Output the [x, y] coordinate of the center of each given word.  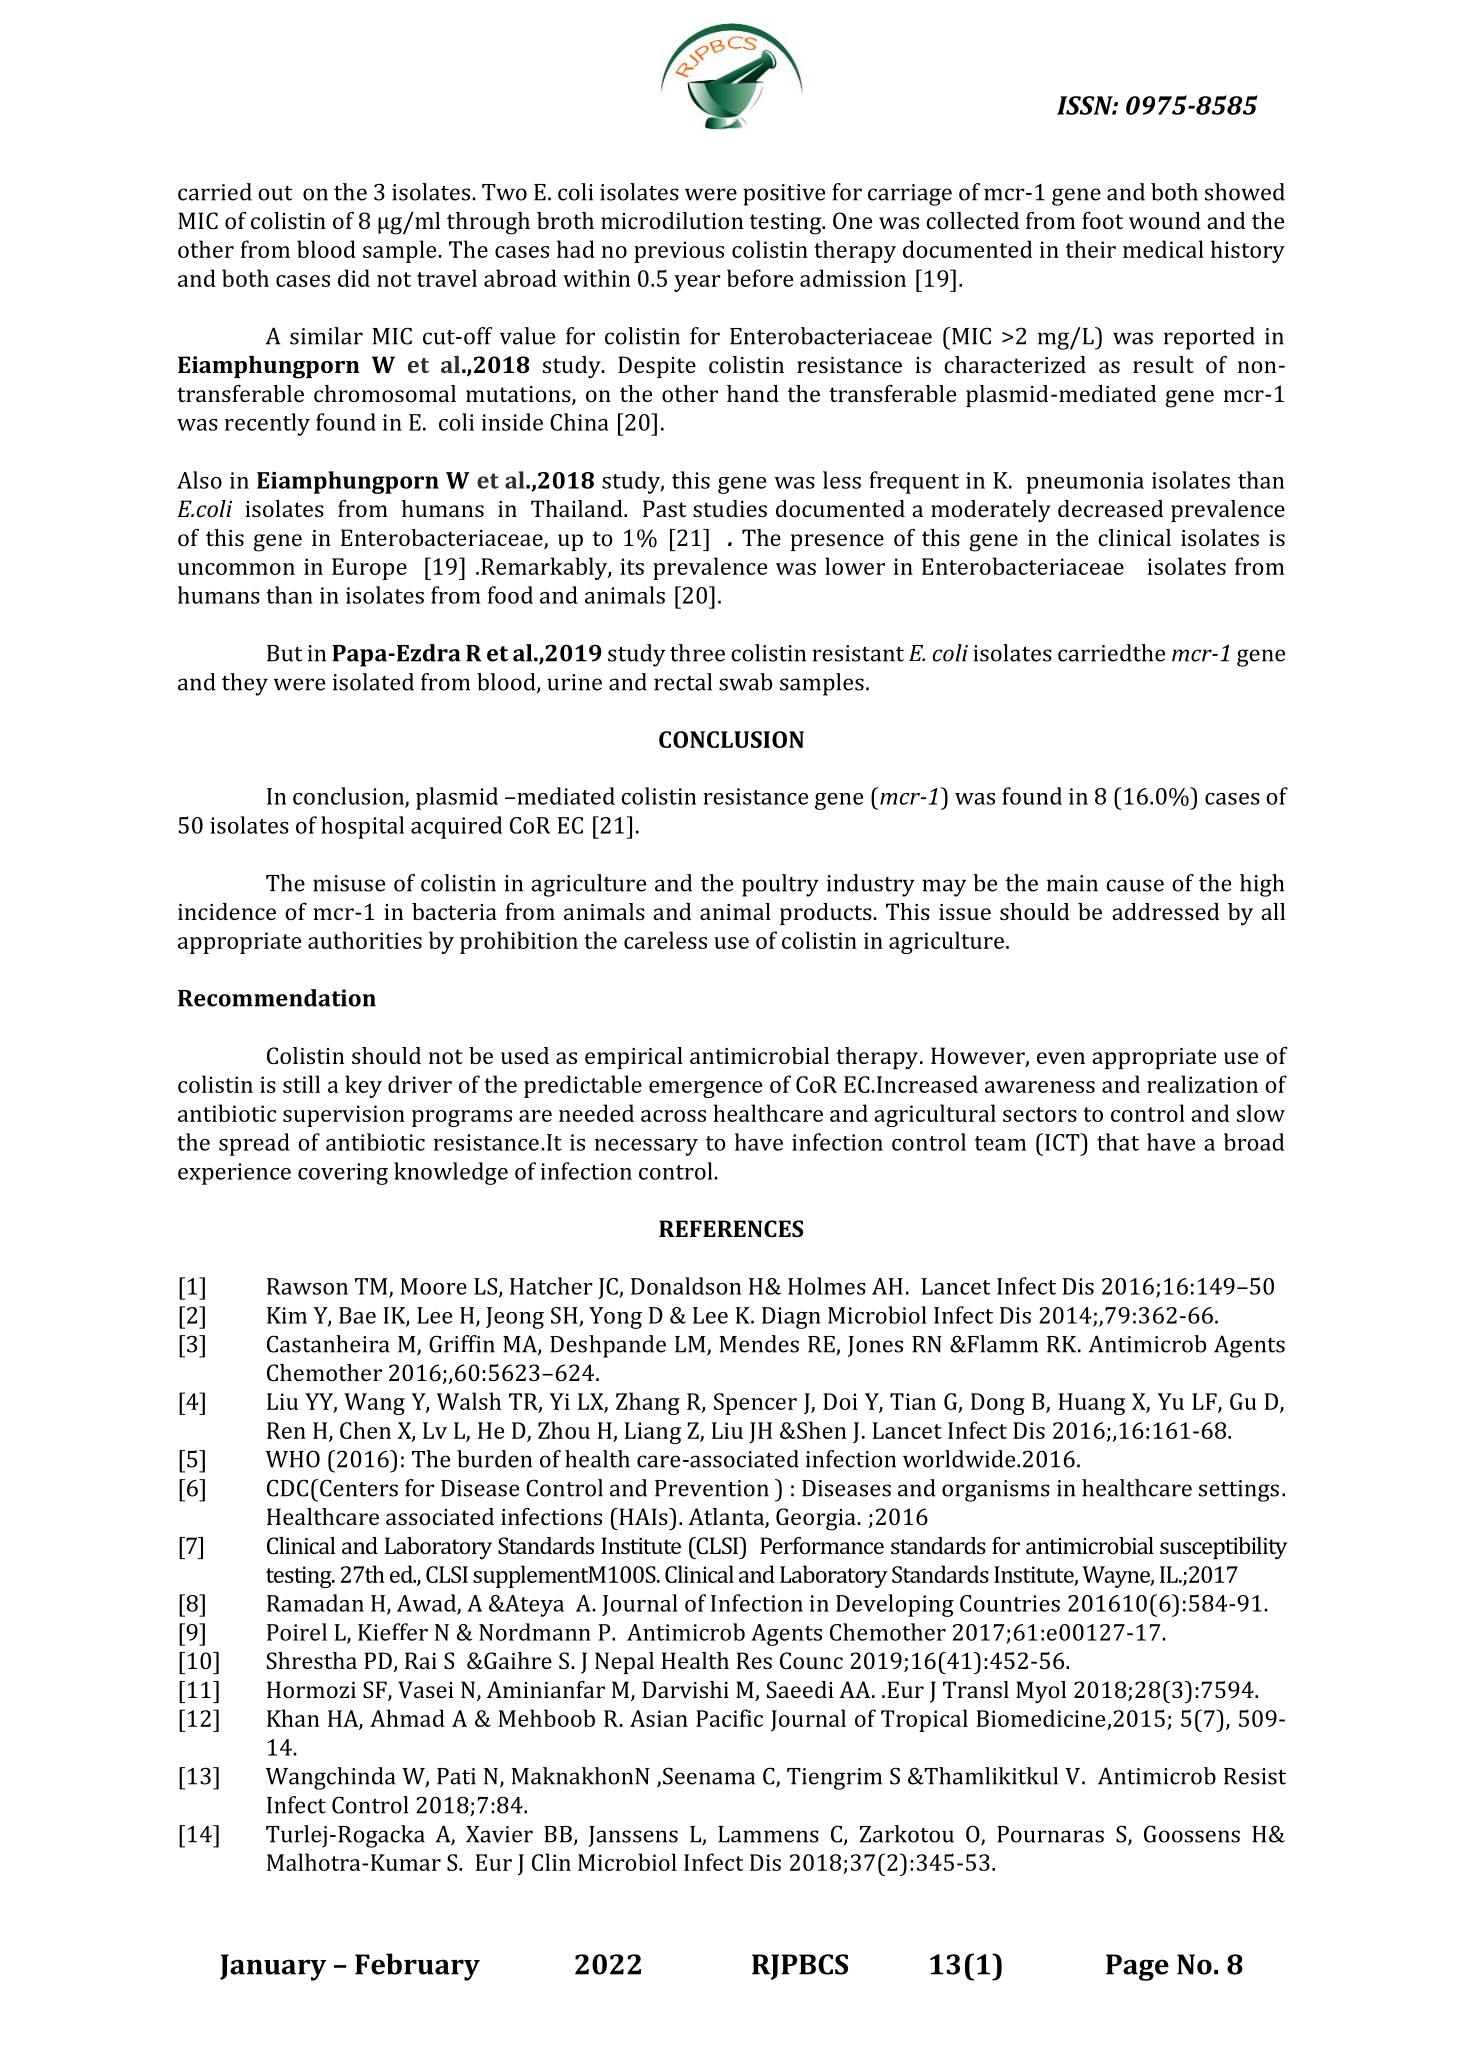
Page [1137, 1967]
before [760, 278]
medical [1163, 249]
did [354, 278]
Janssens [633, 1836]
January [273, 1967]
